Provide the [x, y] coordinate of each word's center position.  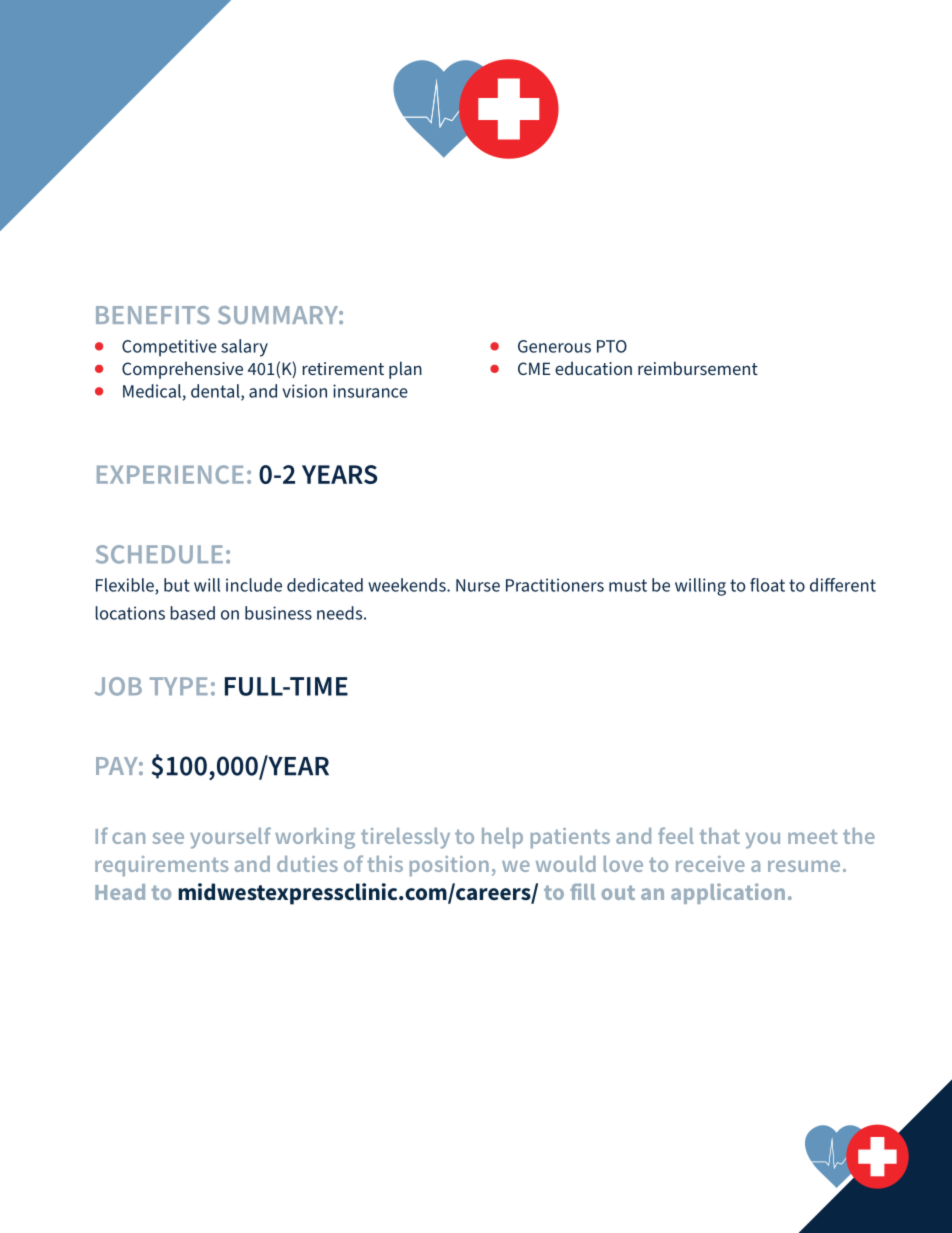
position [449, 866]
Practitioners [555, 585]
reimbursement [698, 368]
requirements [161, 866]
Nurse [478, 585]
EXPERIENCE [170, 474]
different [843, 585]
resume [804, 866]
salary [244, 348]
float [767, 585]
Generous [554, 346]
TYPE [179, 686]
